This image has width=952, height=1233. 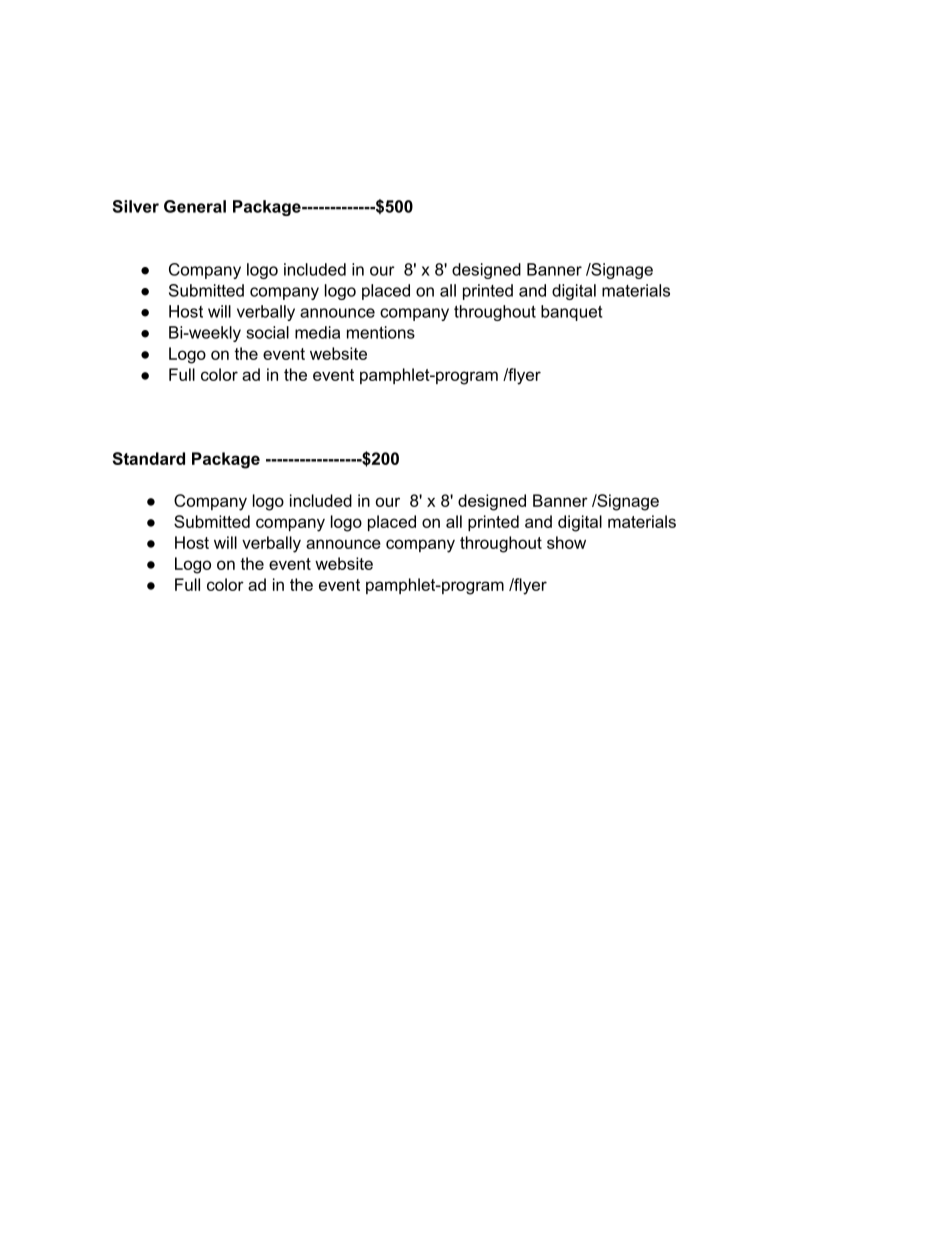 What do you see at coordinates (571, 313) in the image?
I see `banquet` at bounding box center [571, 313].
